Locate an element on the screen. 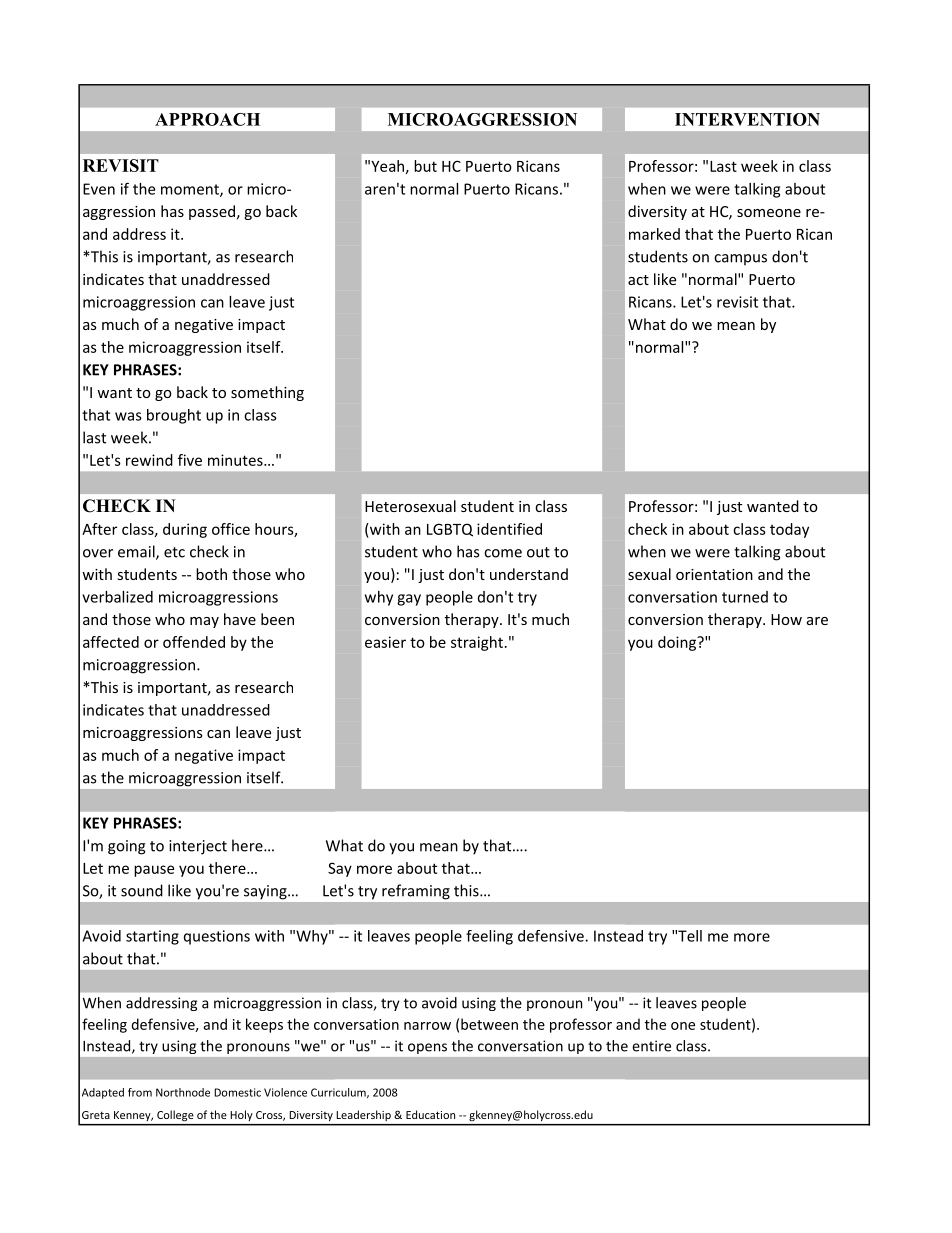 This screenshot has width=952, height=1233. from is located at coordinates (140, 1092).
